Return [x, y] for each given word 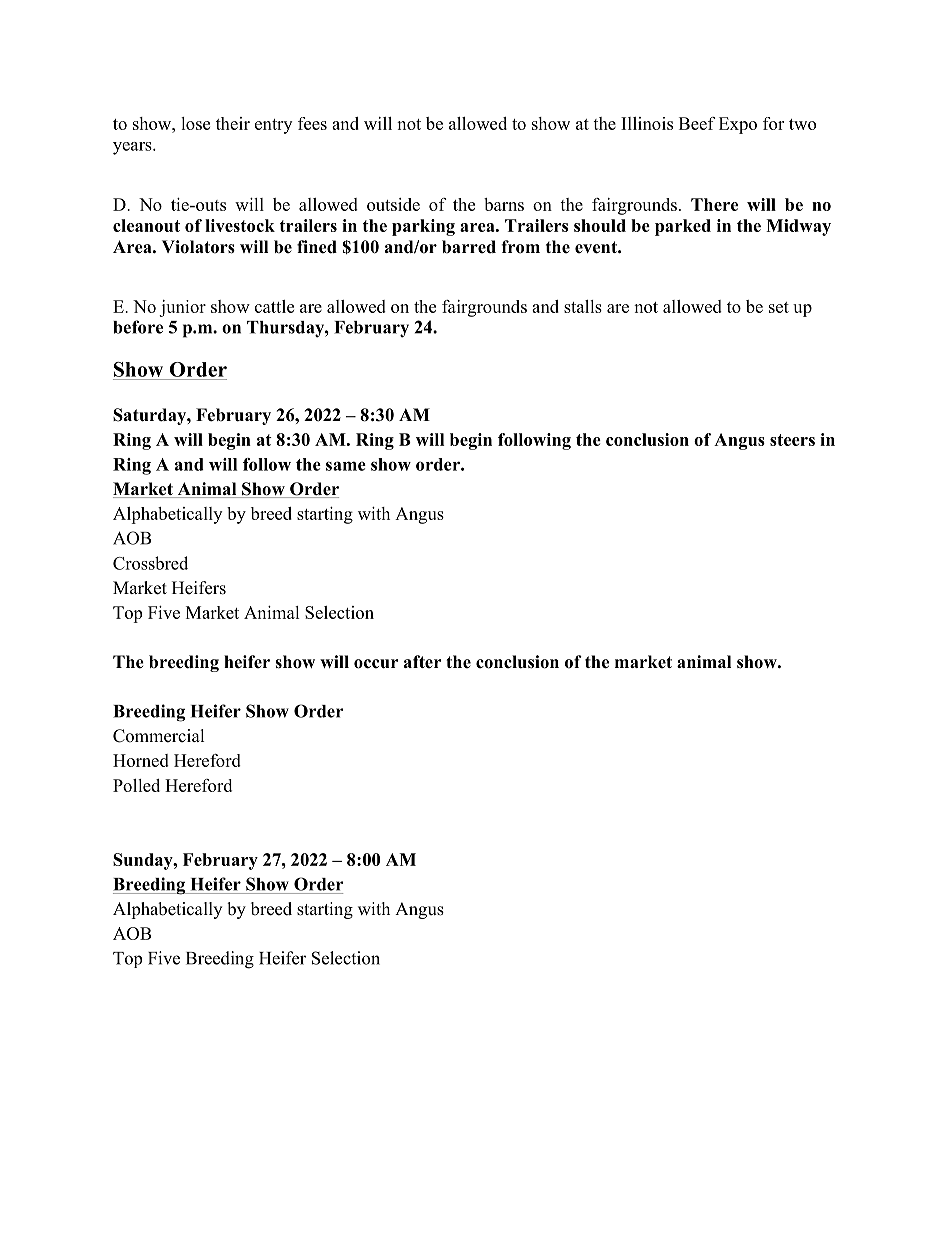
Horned [141, 760]
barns [504, 204]
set [779, 307]
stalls [583, 306]
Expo [738, 125]
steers [792, 440]
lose [195, 123]
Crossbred [150, 563]
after [423, 662]
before [138, 327]
